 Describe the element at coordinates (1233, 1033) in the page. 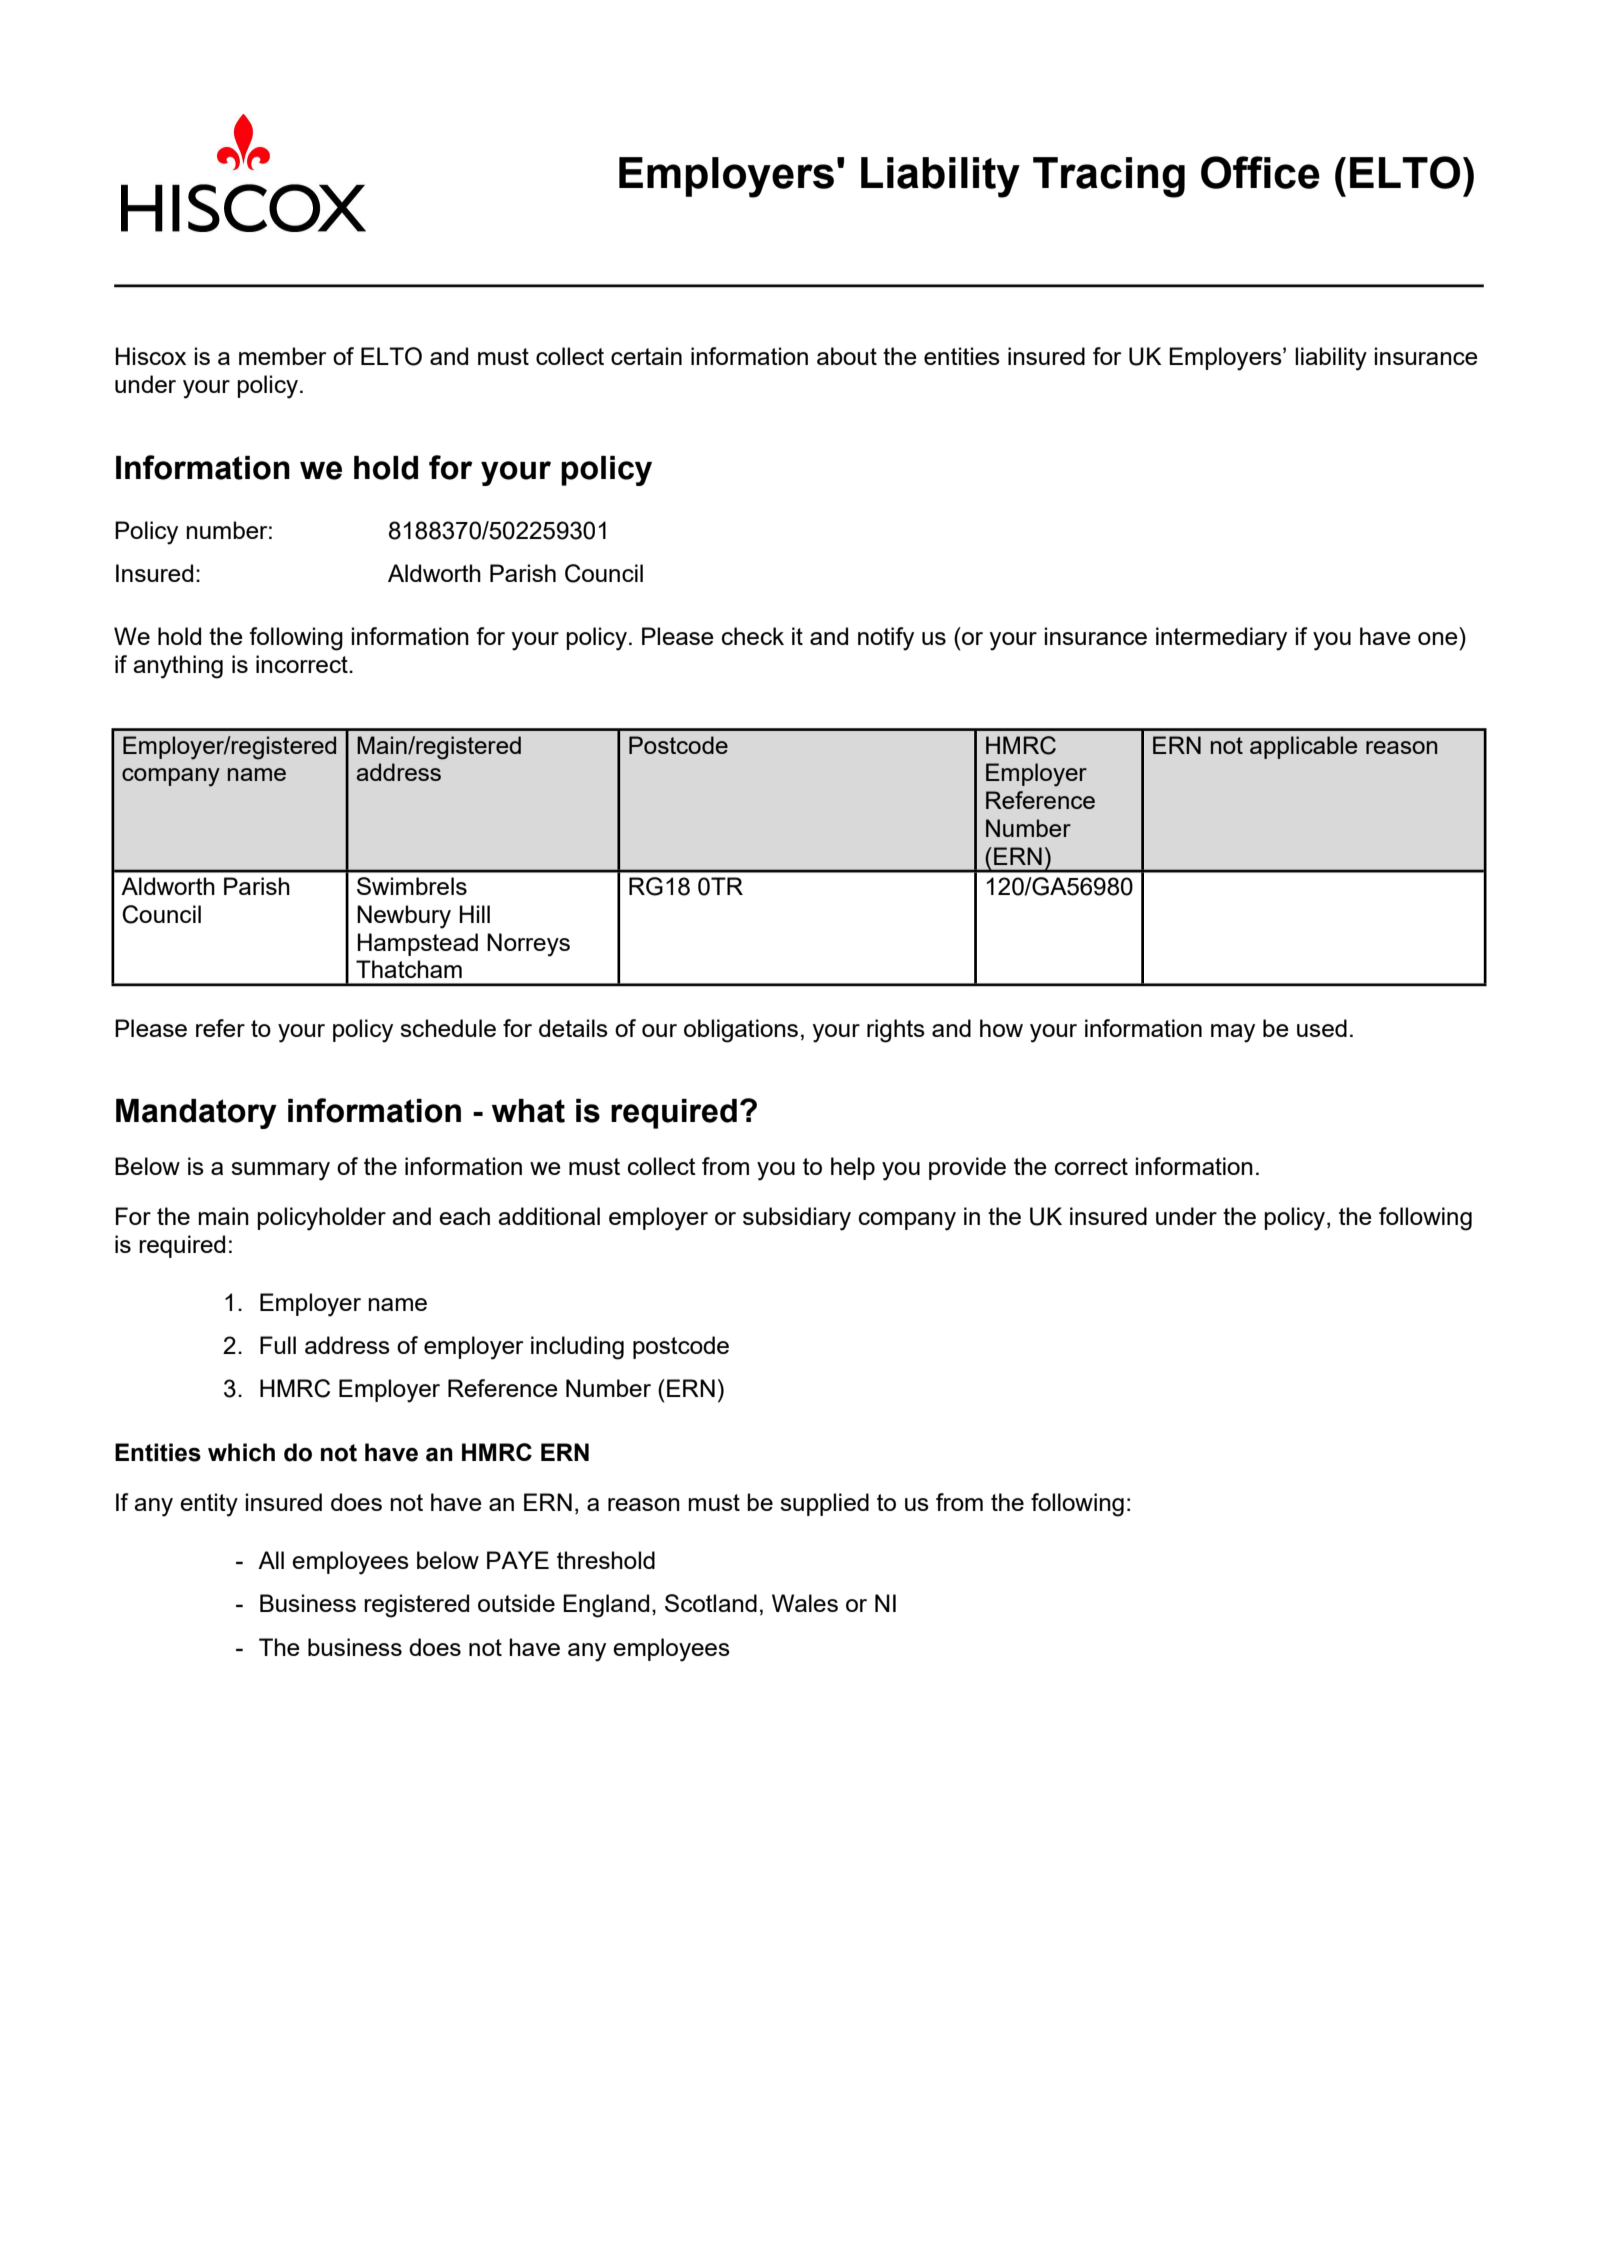

I see `may` at that location.
